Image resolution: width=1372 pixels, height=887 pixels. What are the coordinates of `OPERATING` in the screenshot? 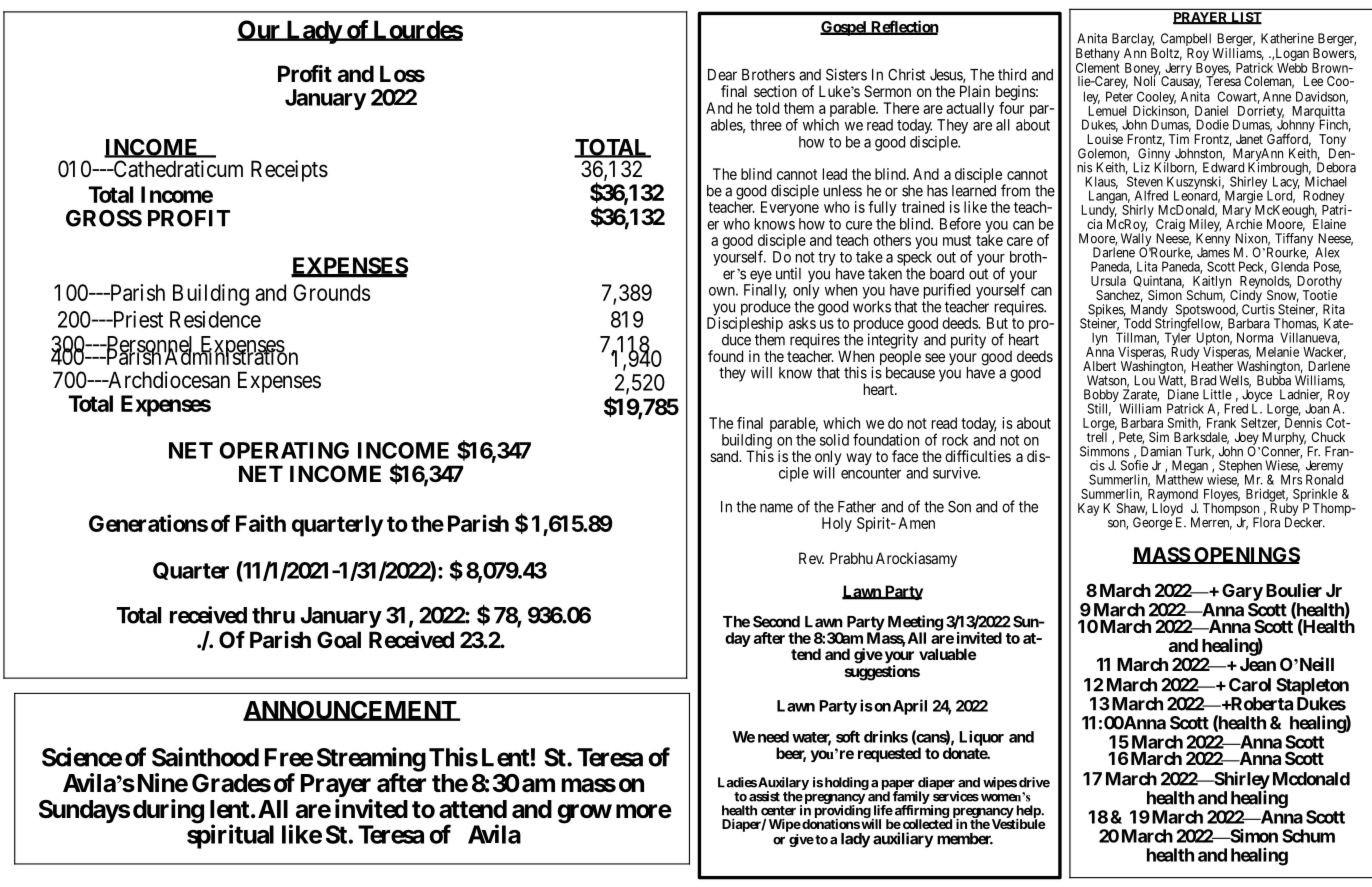 It's located at (284, 450).
